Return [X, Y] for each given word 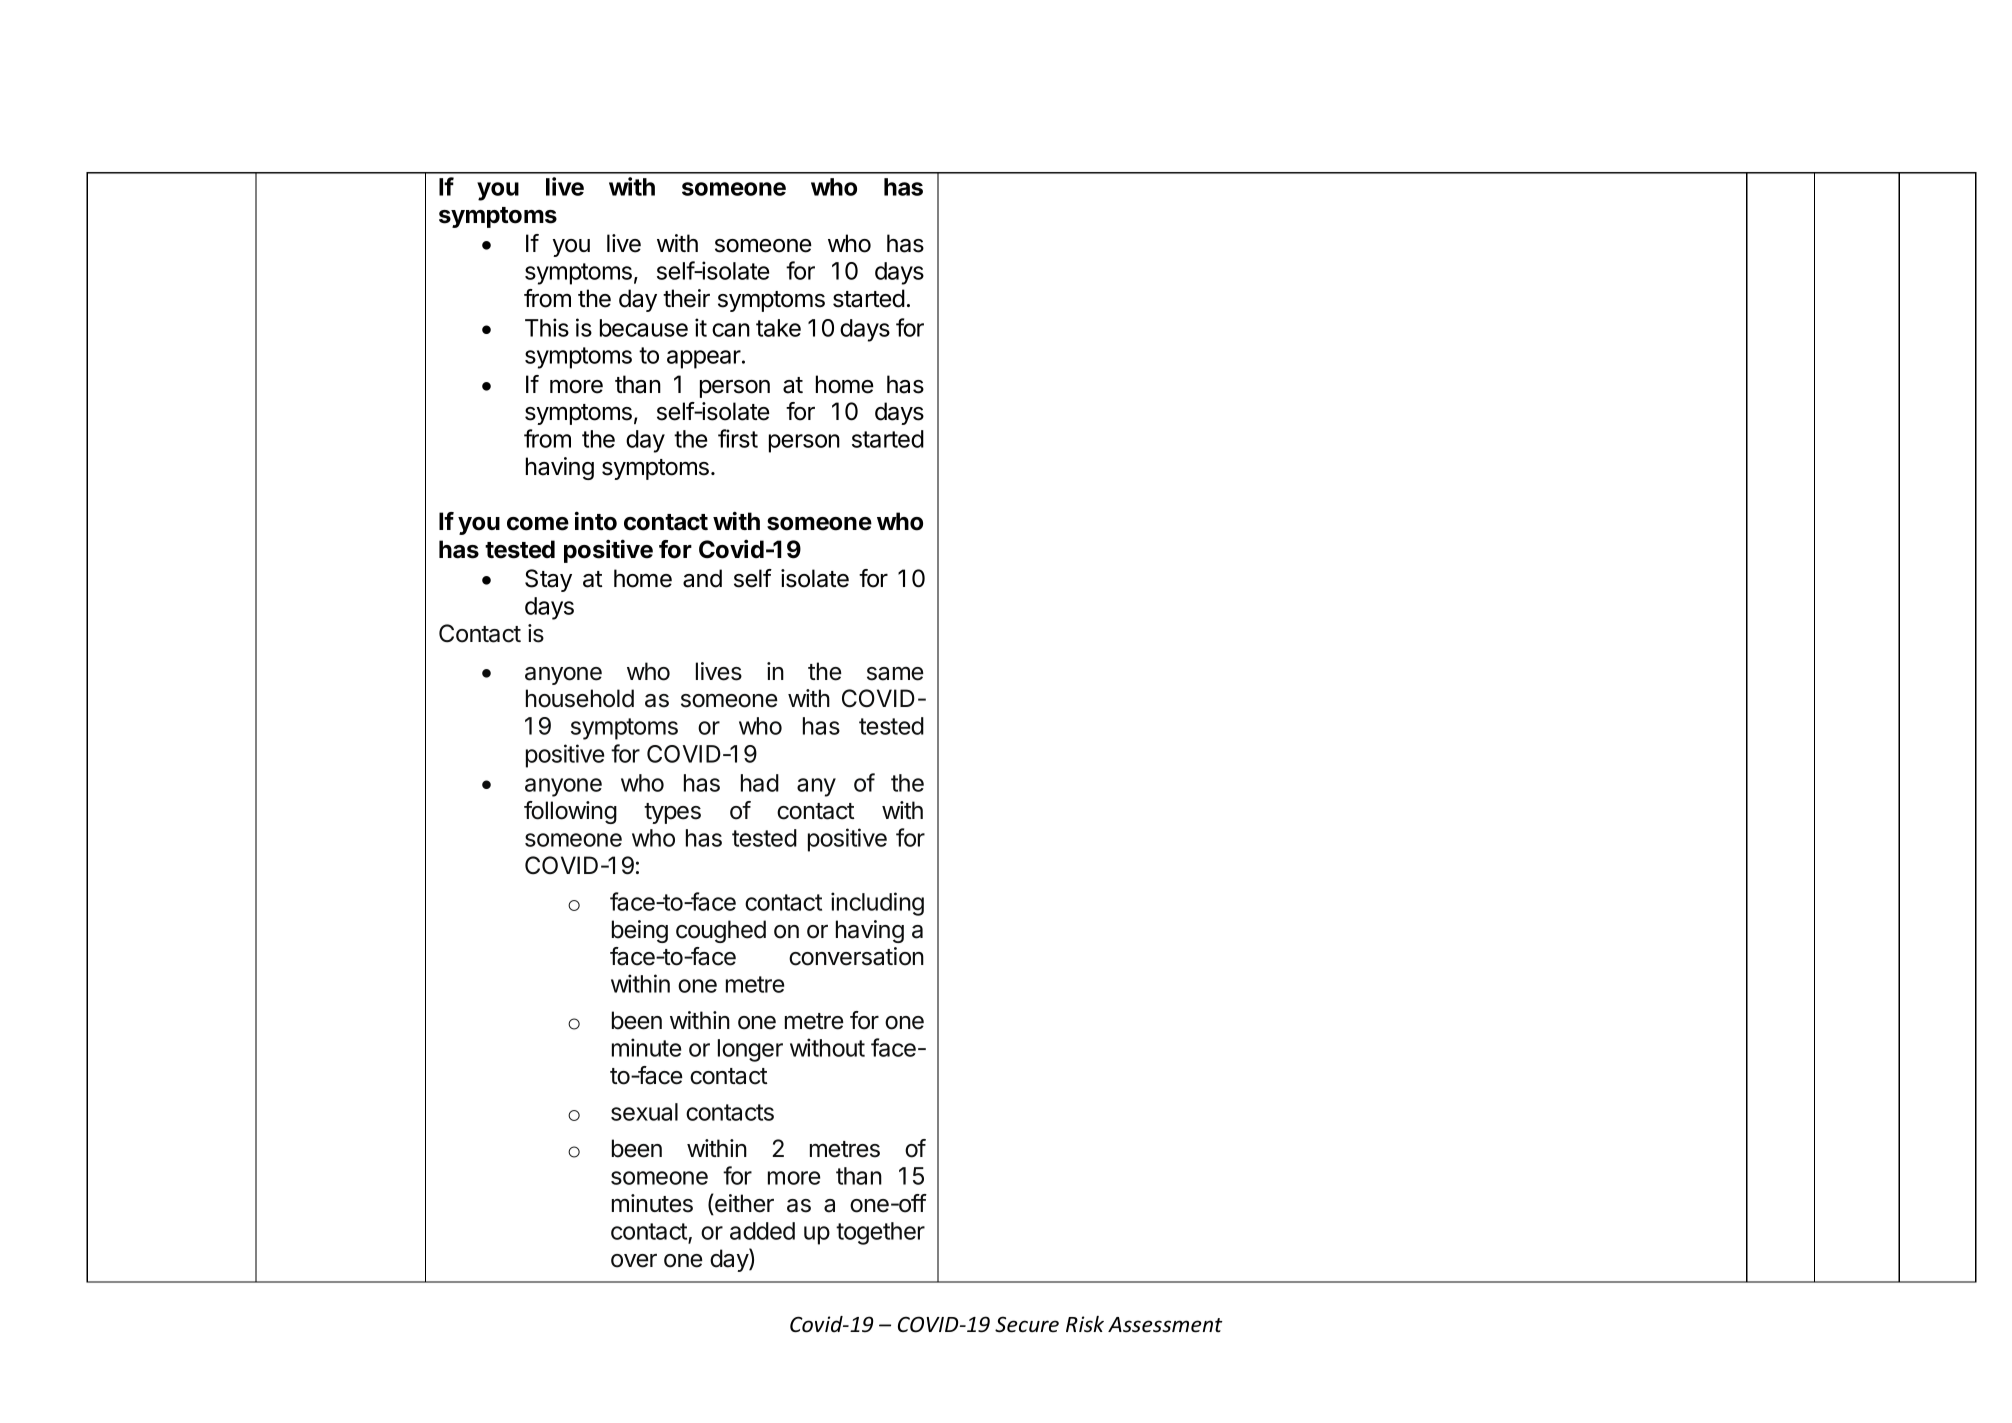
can [731, 330]
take [778, 328]
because [644, 328]
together [880, 1233]
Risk [1085, 1324]
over [634, 1261]
